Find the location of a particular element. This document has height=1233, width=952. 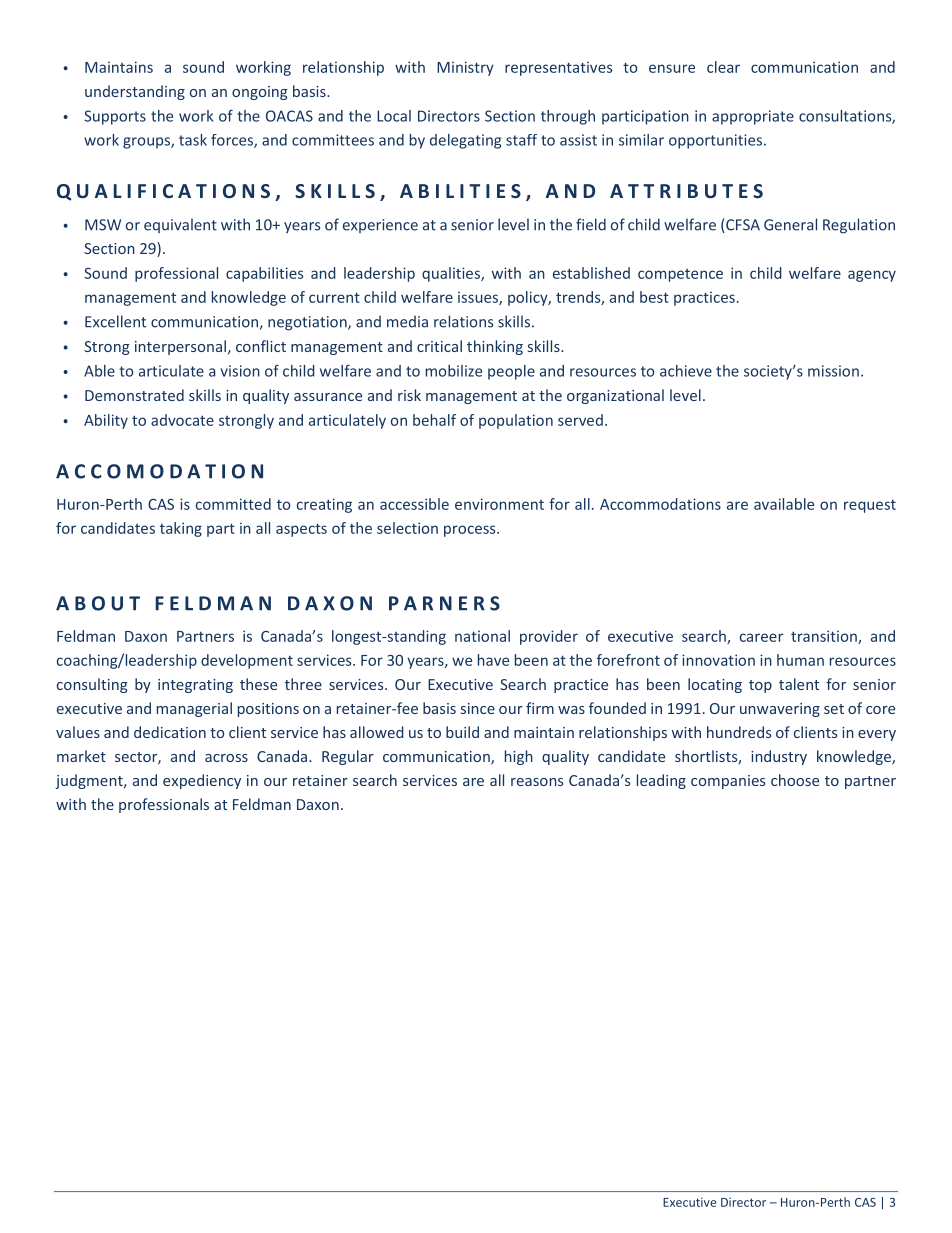

advocate is located at coordinates (182, 420).
